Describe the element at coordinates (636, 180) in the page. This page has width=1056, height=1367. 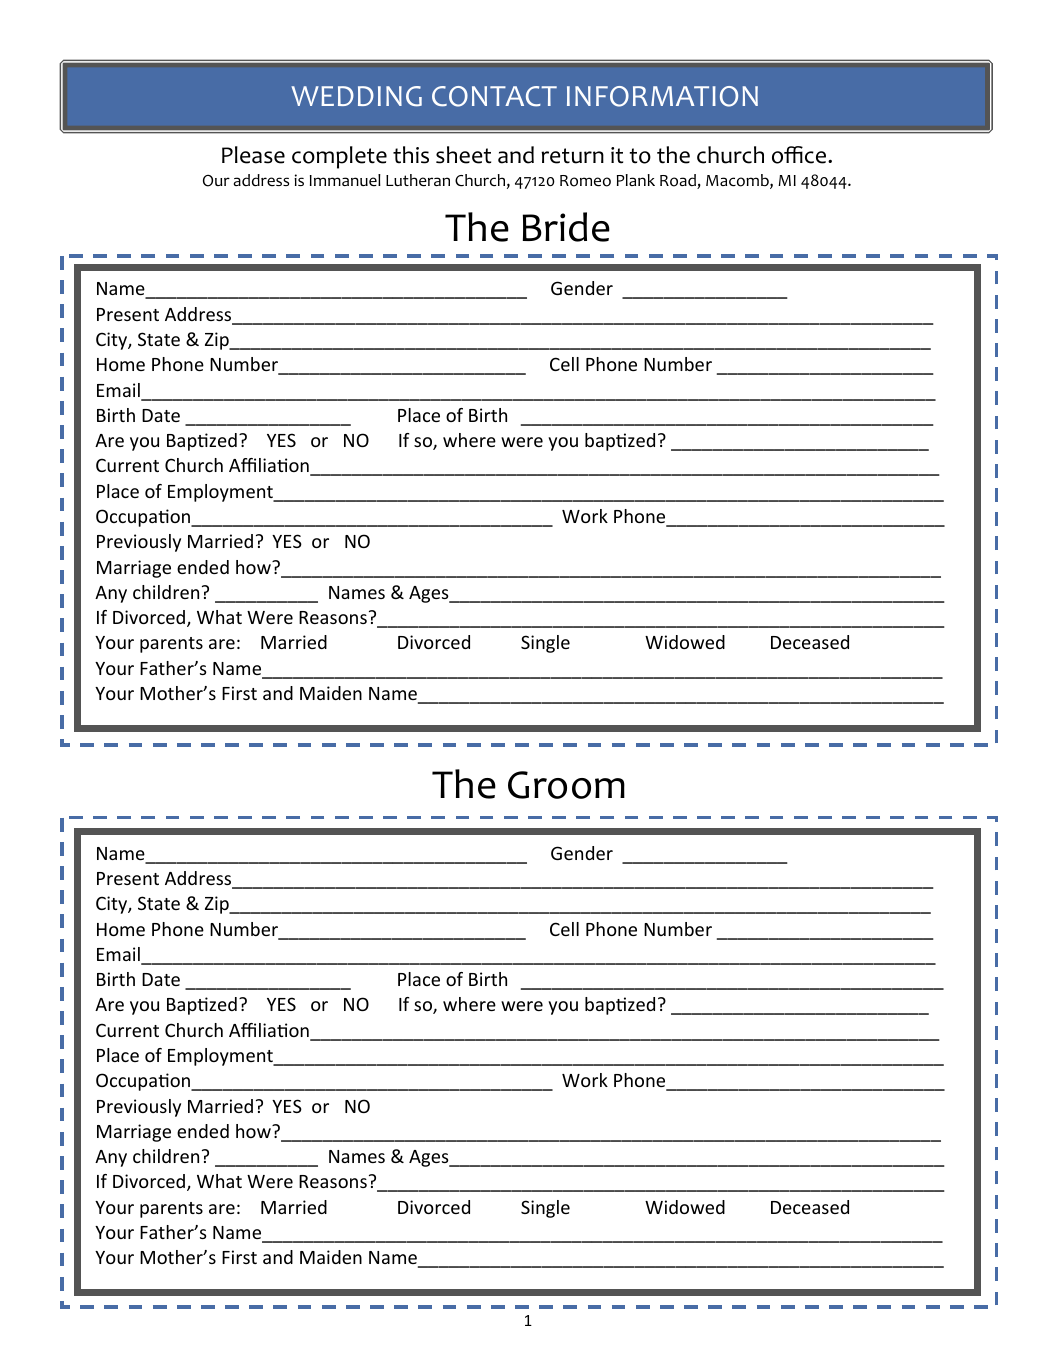
I see `Plank` at that location.
